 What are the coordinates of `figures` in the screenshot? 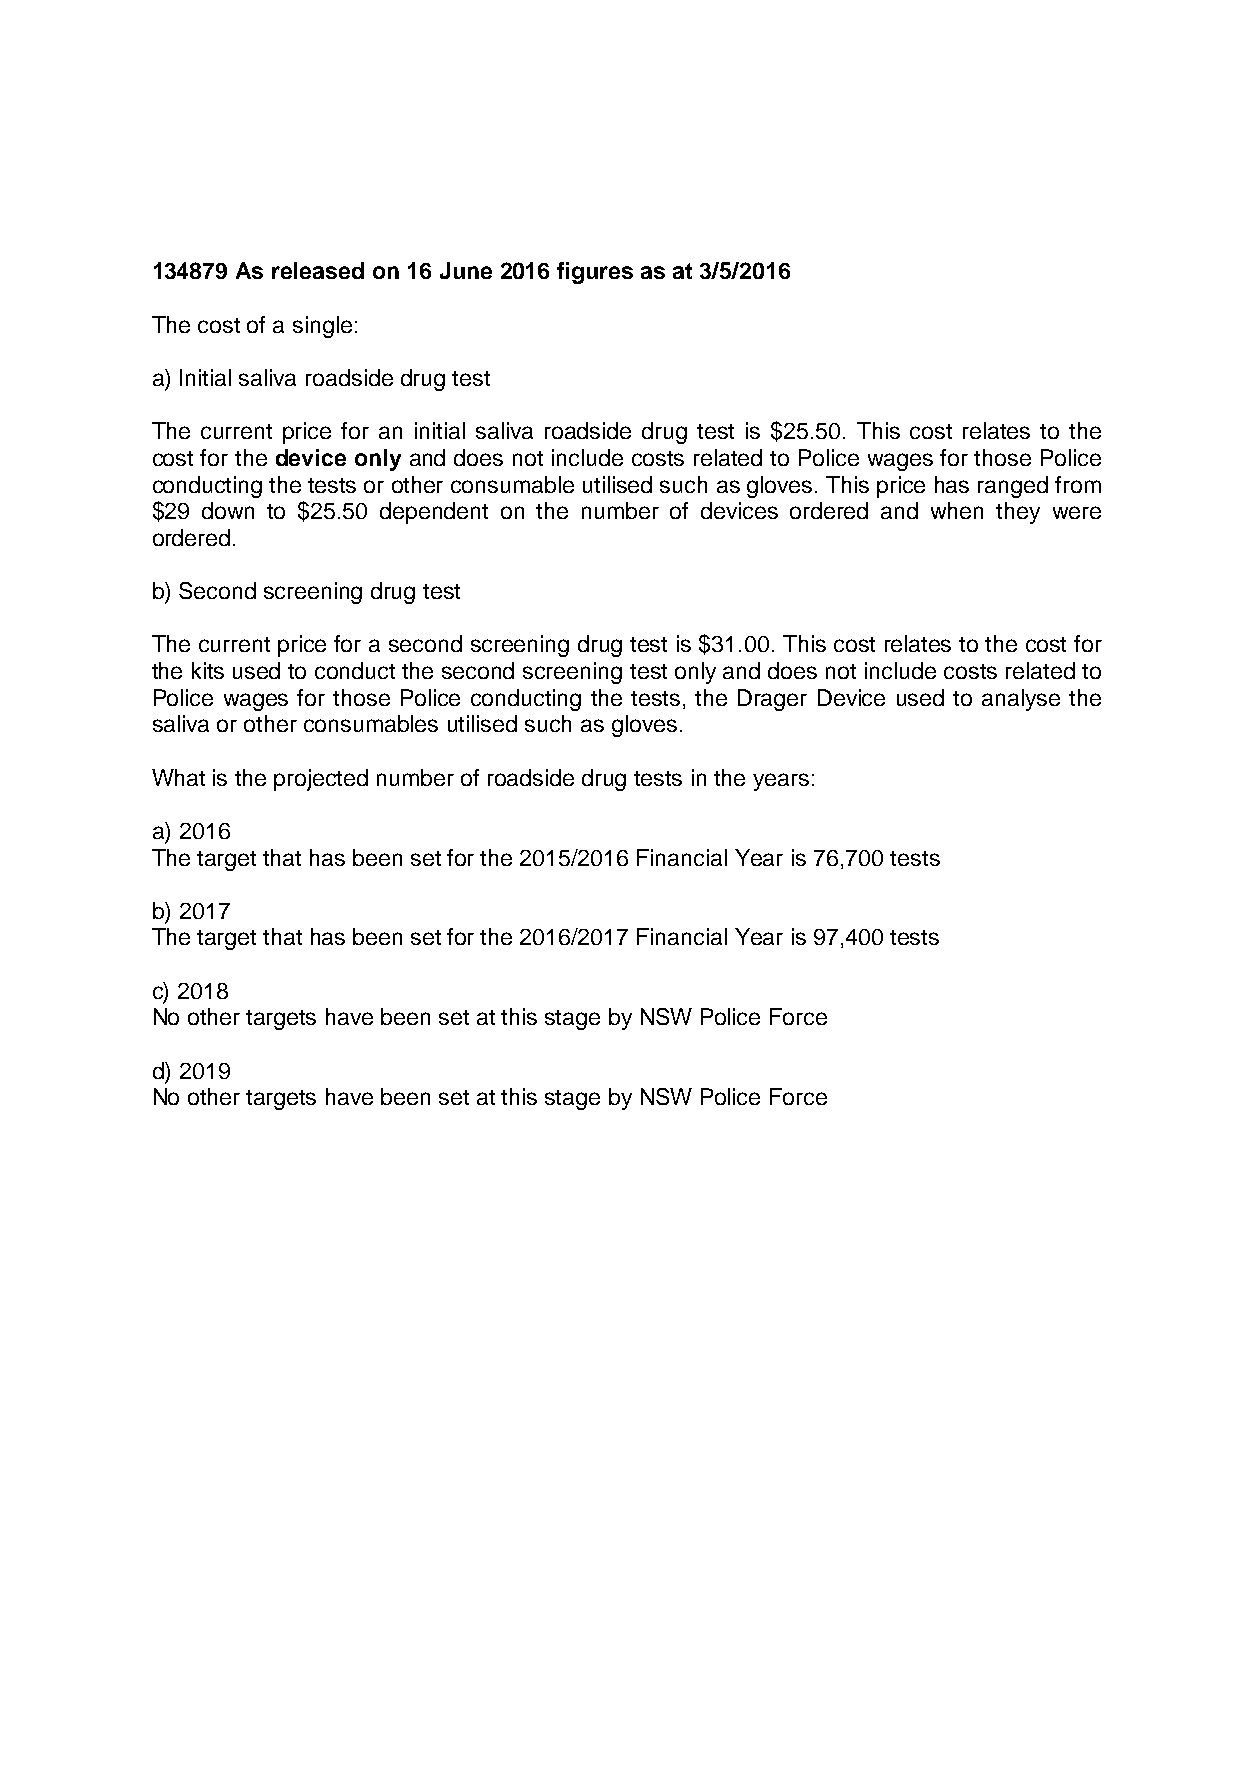 It's located at (595, 273).
